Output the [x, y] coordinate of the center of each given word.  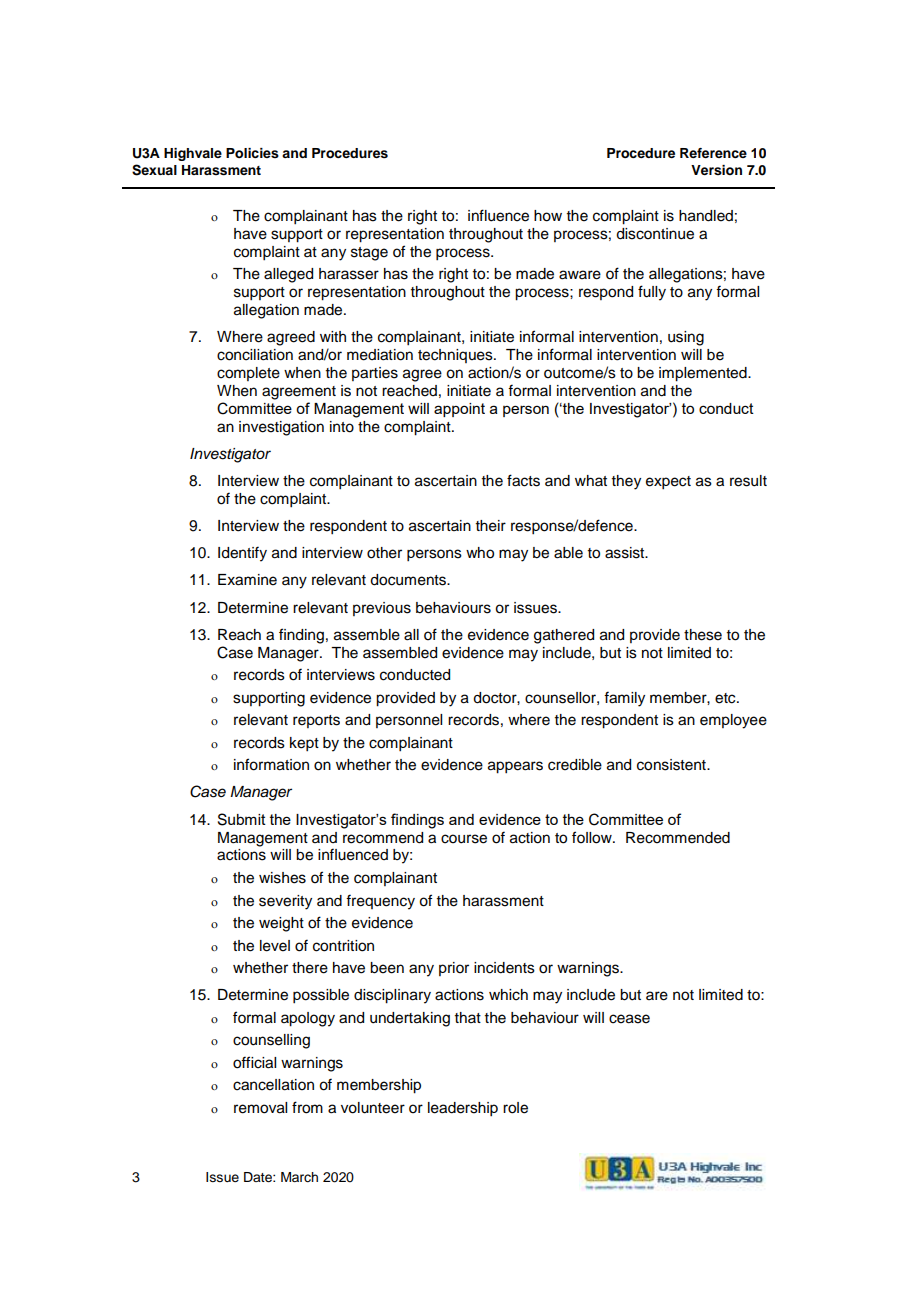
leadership [463, 1109]
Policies [252, 153]
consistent [672, 765]
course [464, 839]
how [548, 216]
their [491, 526]
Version [716, 170]
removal [260, 1108]
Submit [242, 819]
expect [668, 483]
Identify [242, 554]
